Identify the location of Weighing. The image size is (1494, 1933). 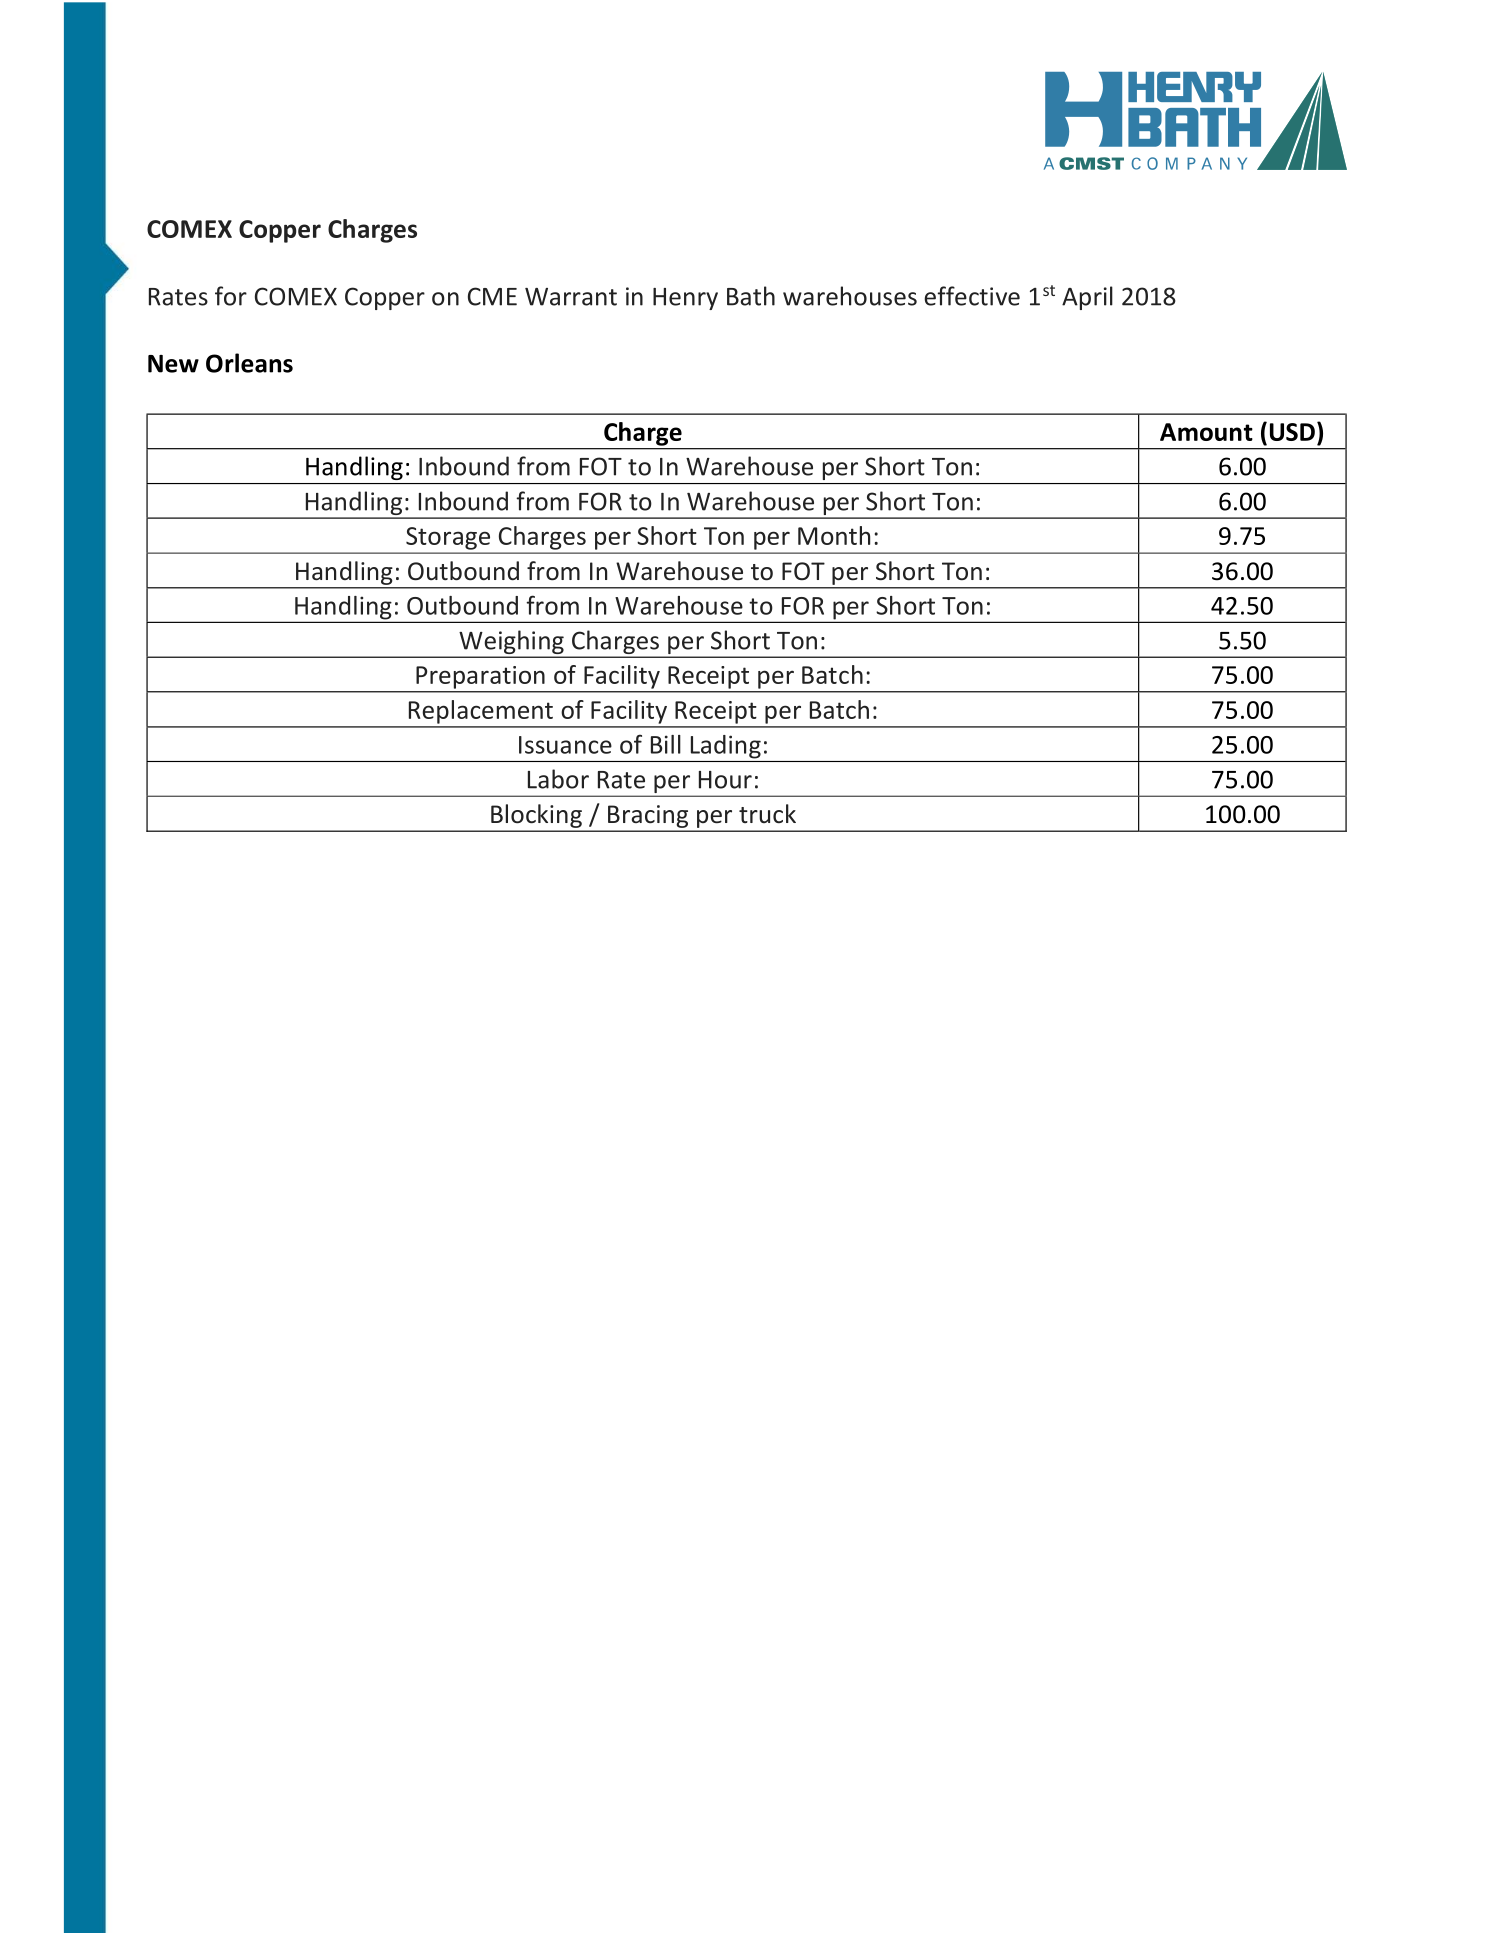
(511, 643).
